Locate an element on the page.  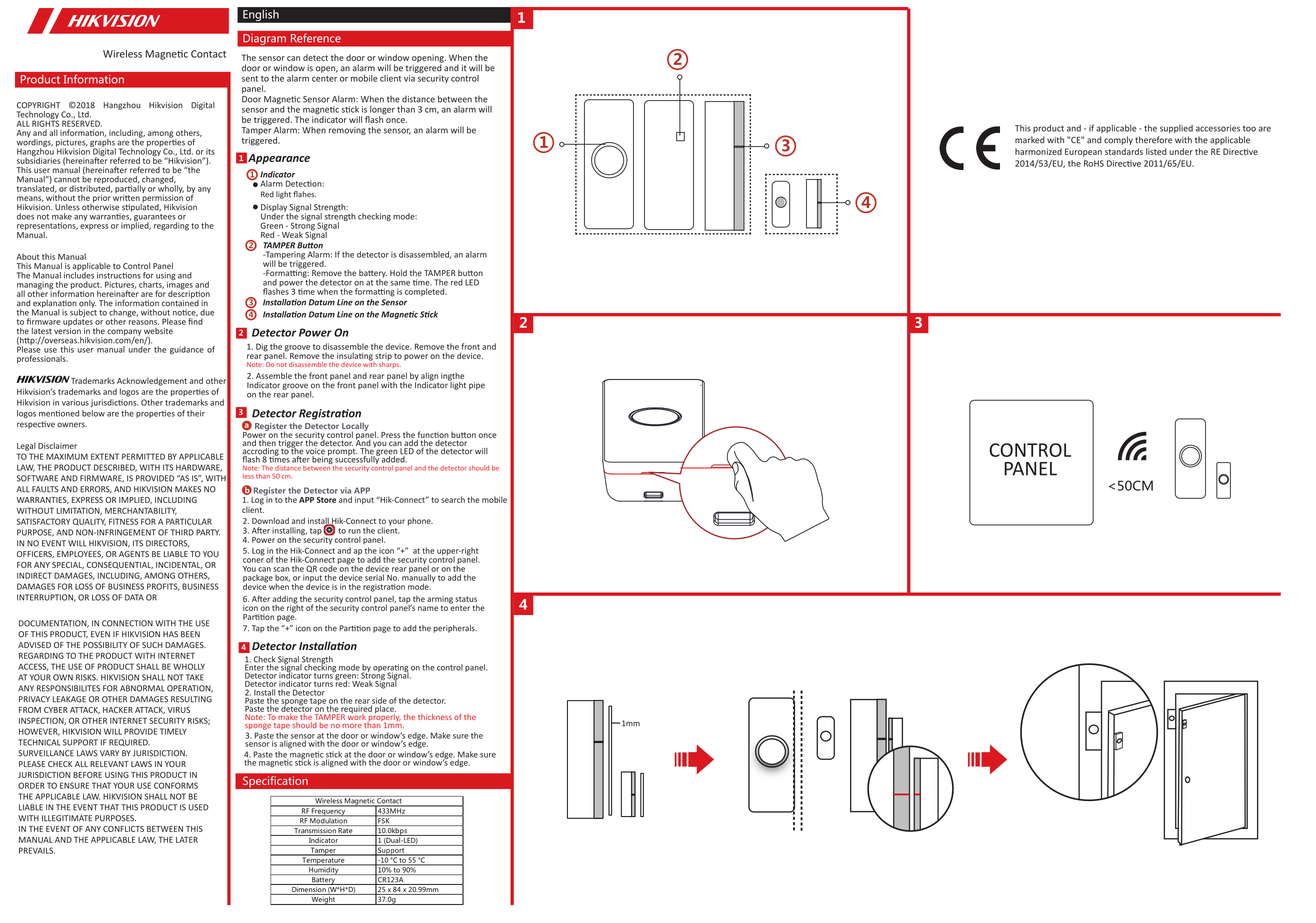
European is located at coordinates (1083, 152).
